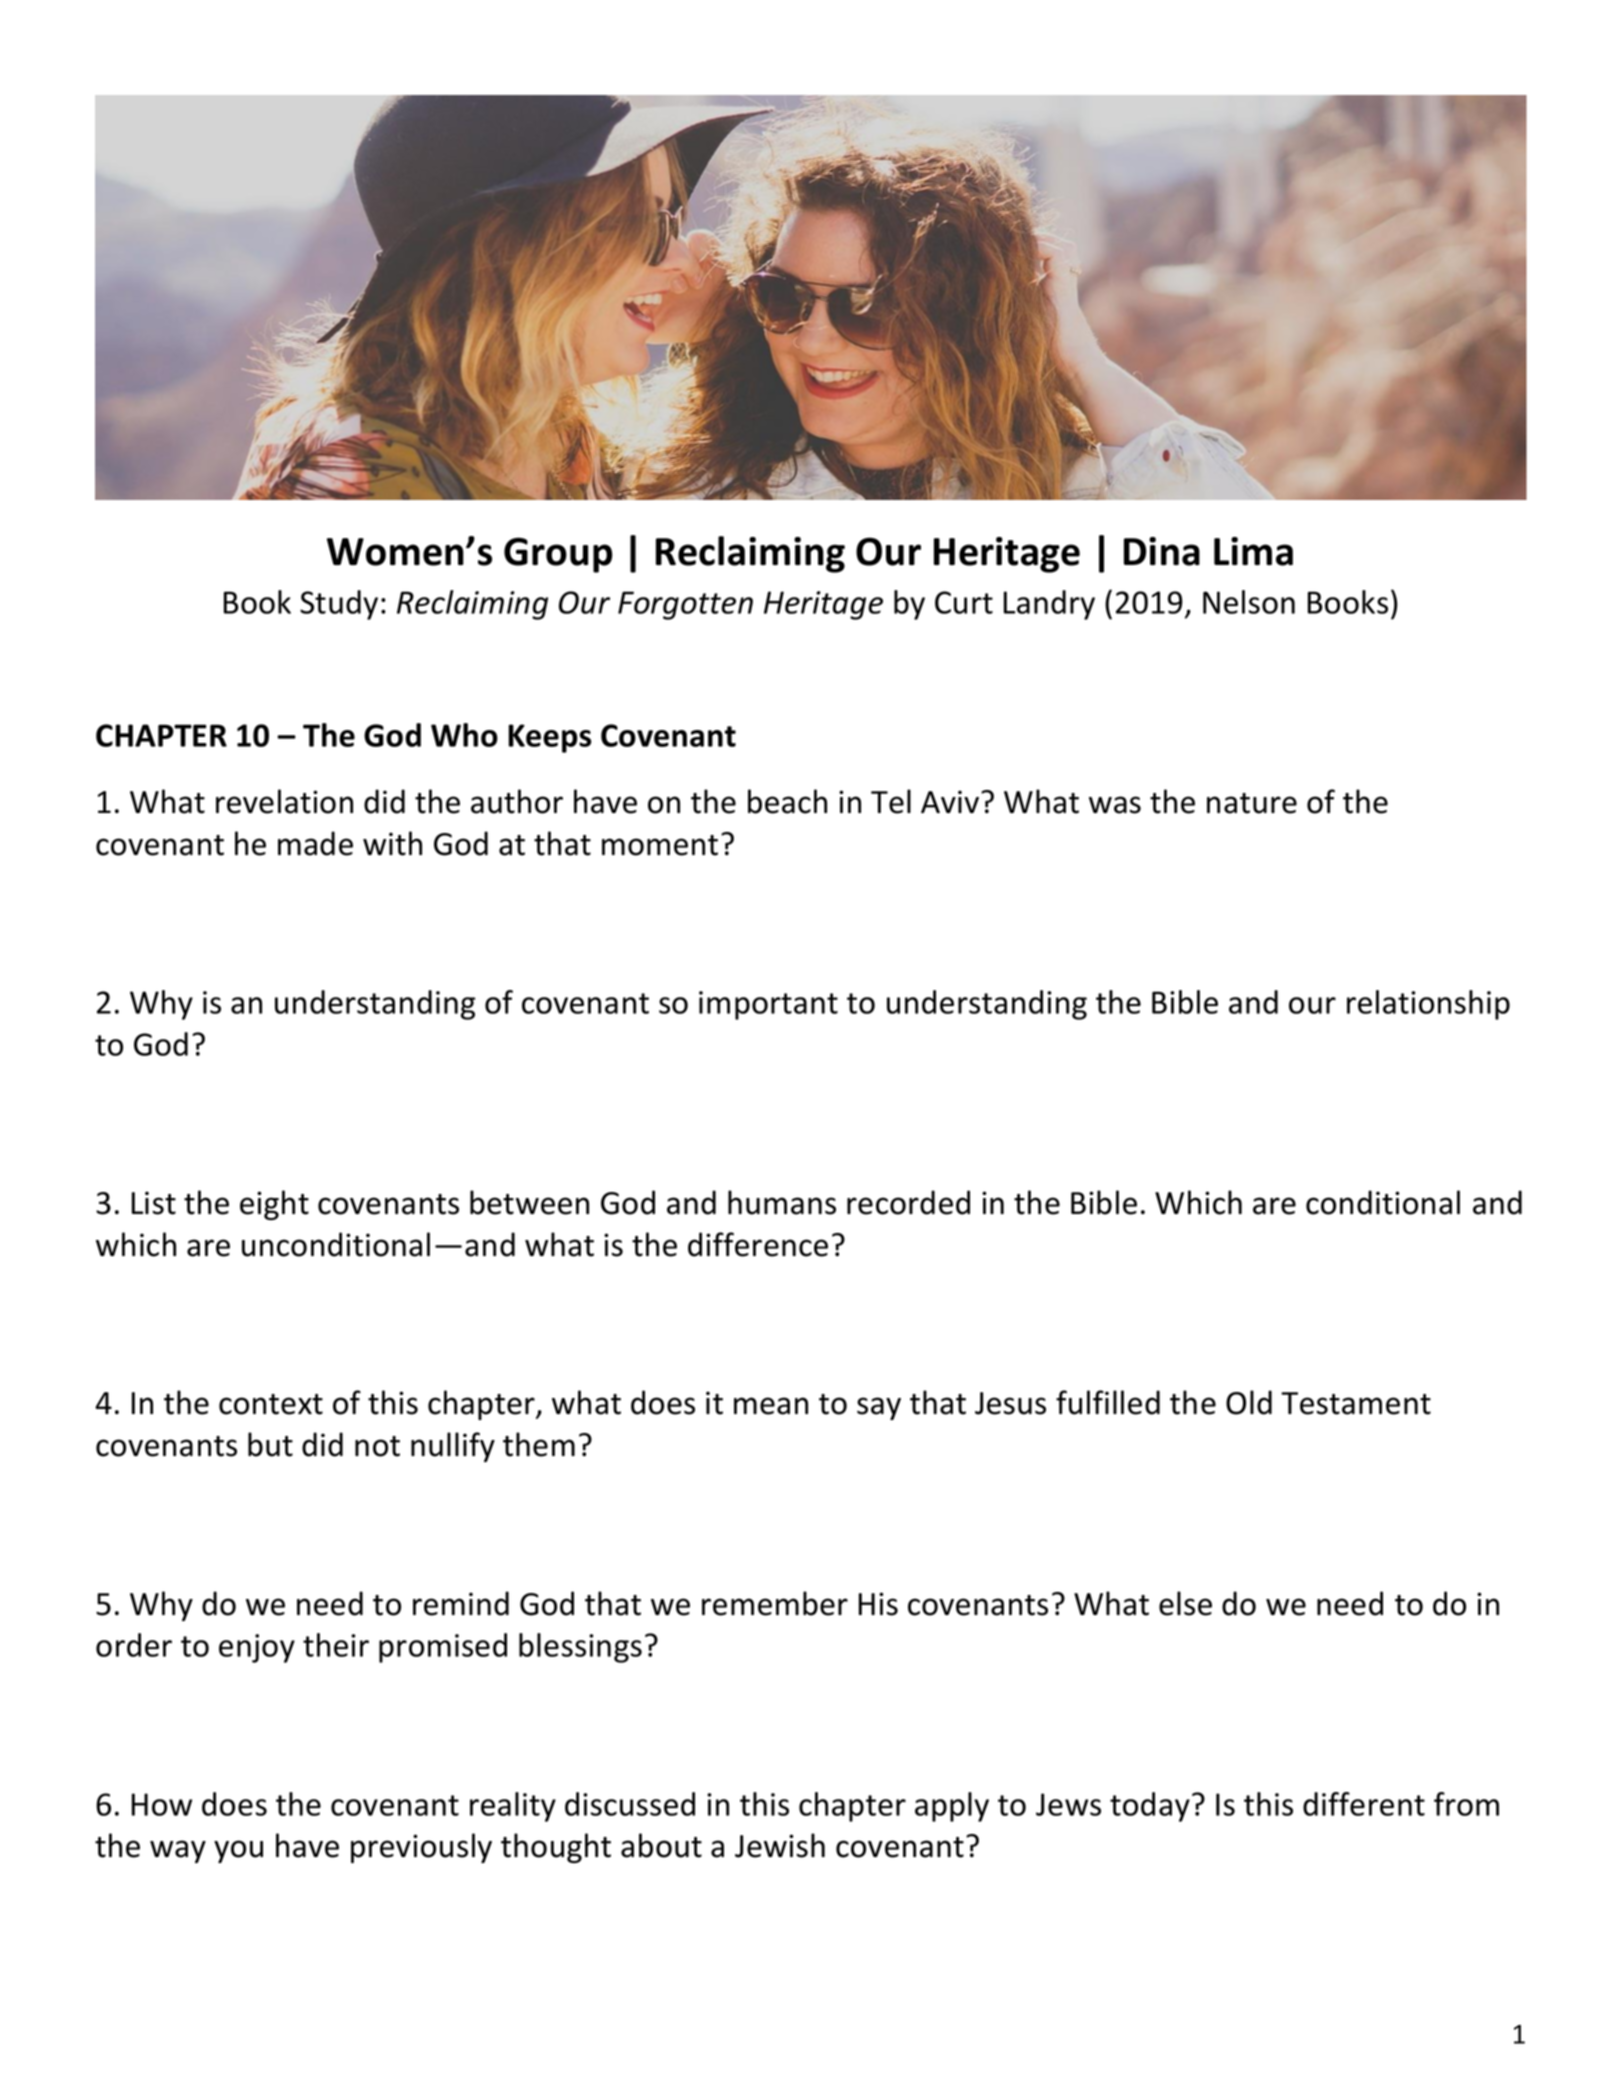  What do you see at coordinates (780, 1845) in the page?
I see `Jewish` at bounding box center [780, 1845].
